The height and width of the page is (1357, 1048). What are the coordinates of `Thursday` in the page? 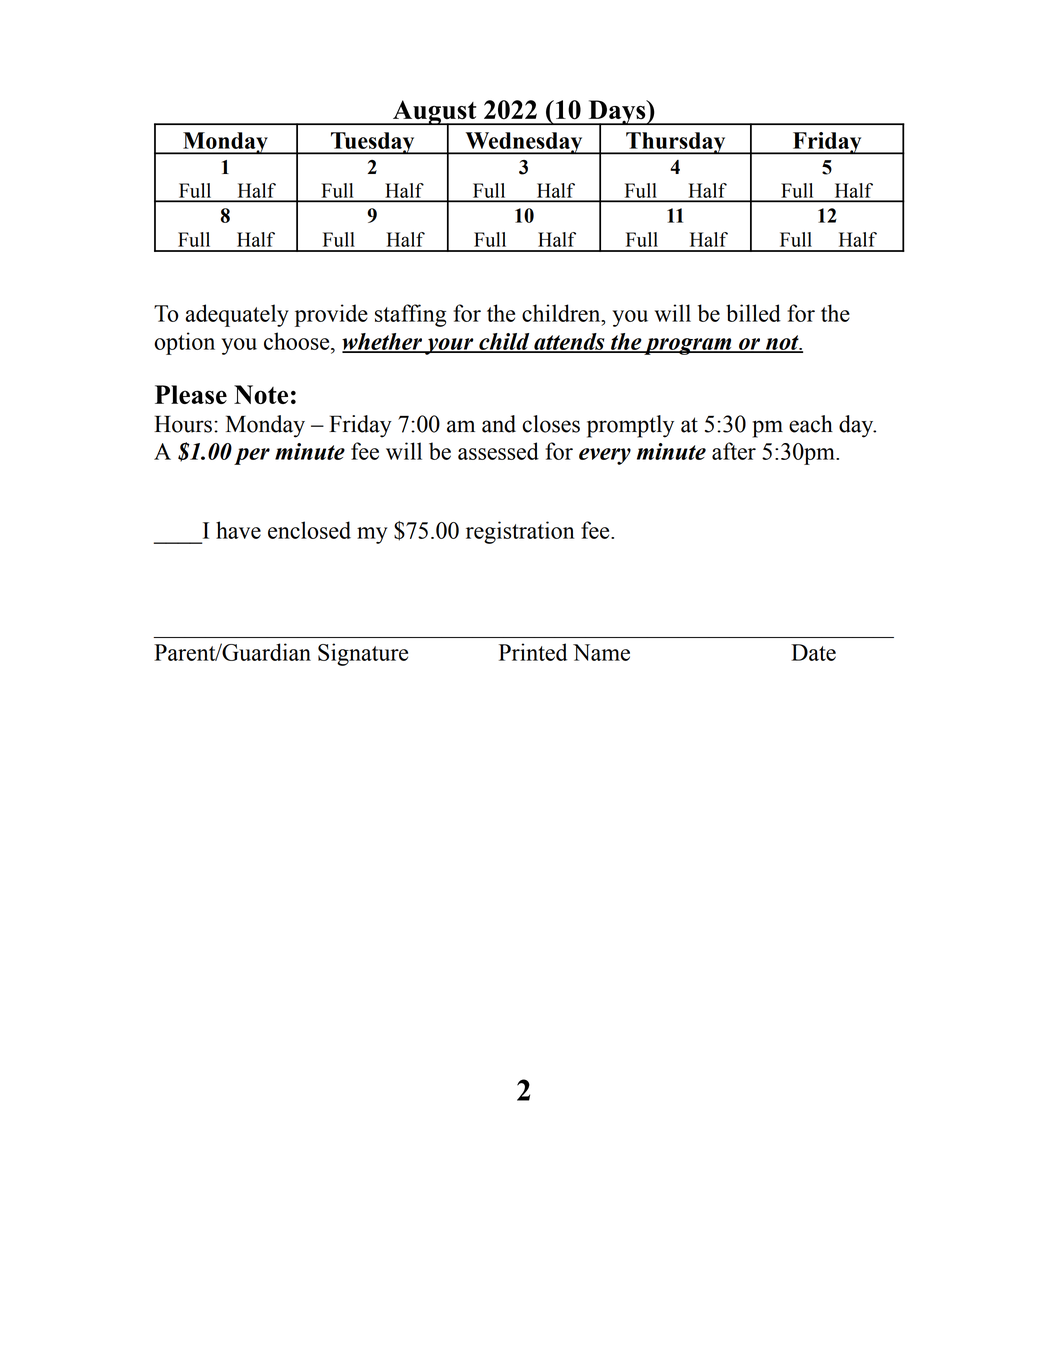 It's located at (676, 143).
